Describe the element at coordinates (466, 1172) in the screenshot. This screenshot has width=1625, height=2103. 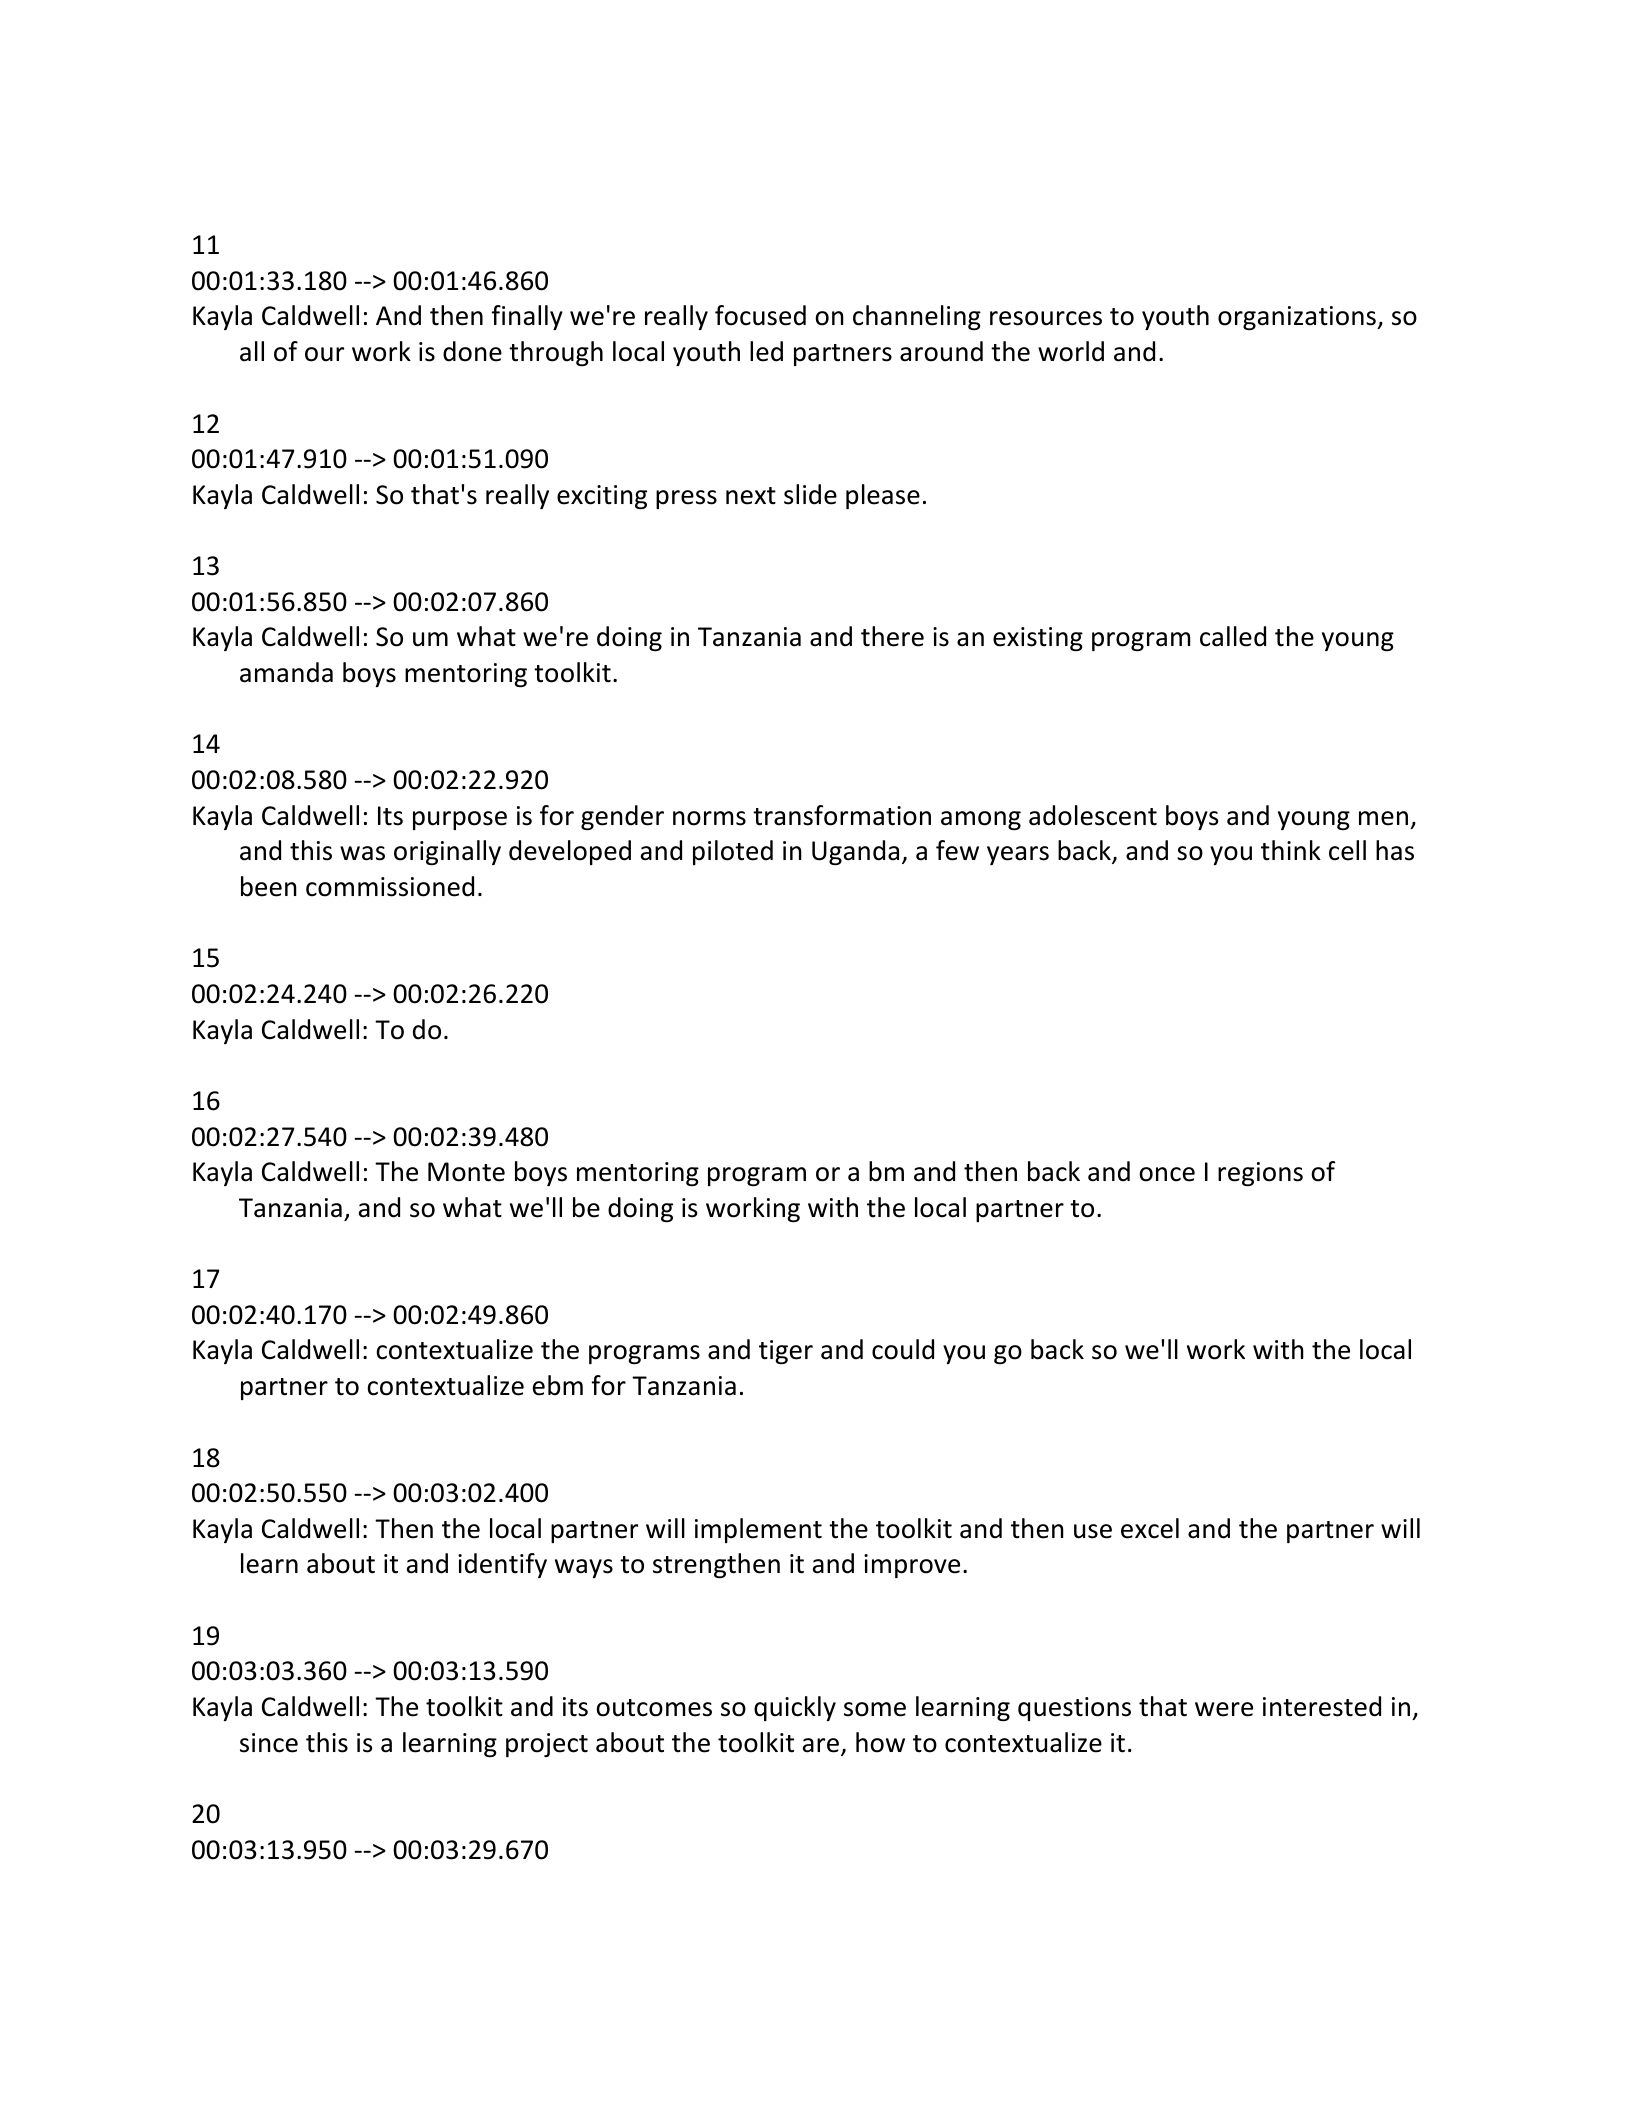
I see `Monte` at that location.
